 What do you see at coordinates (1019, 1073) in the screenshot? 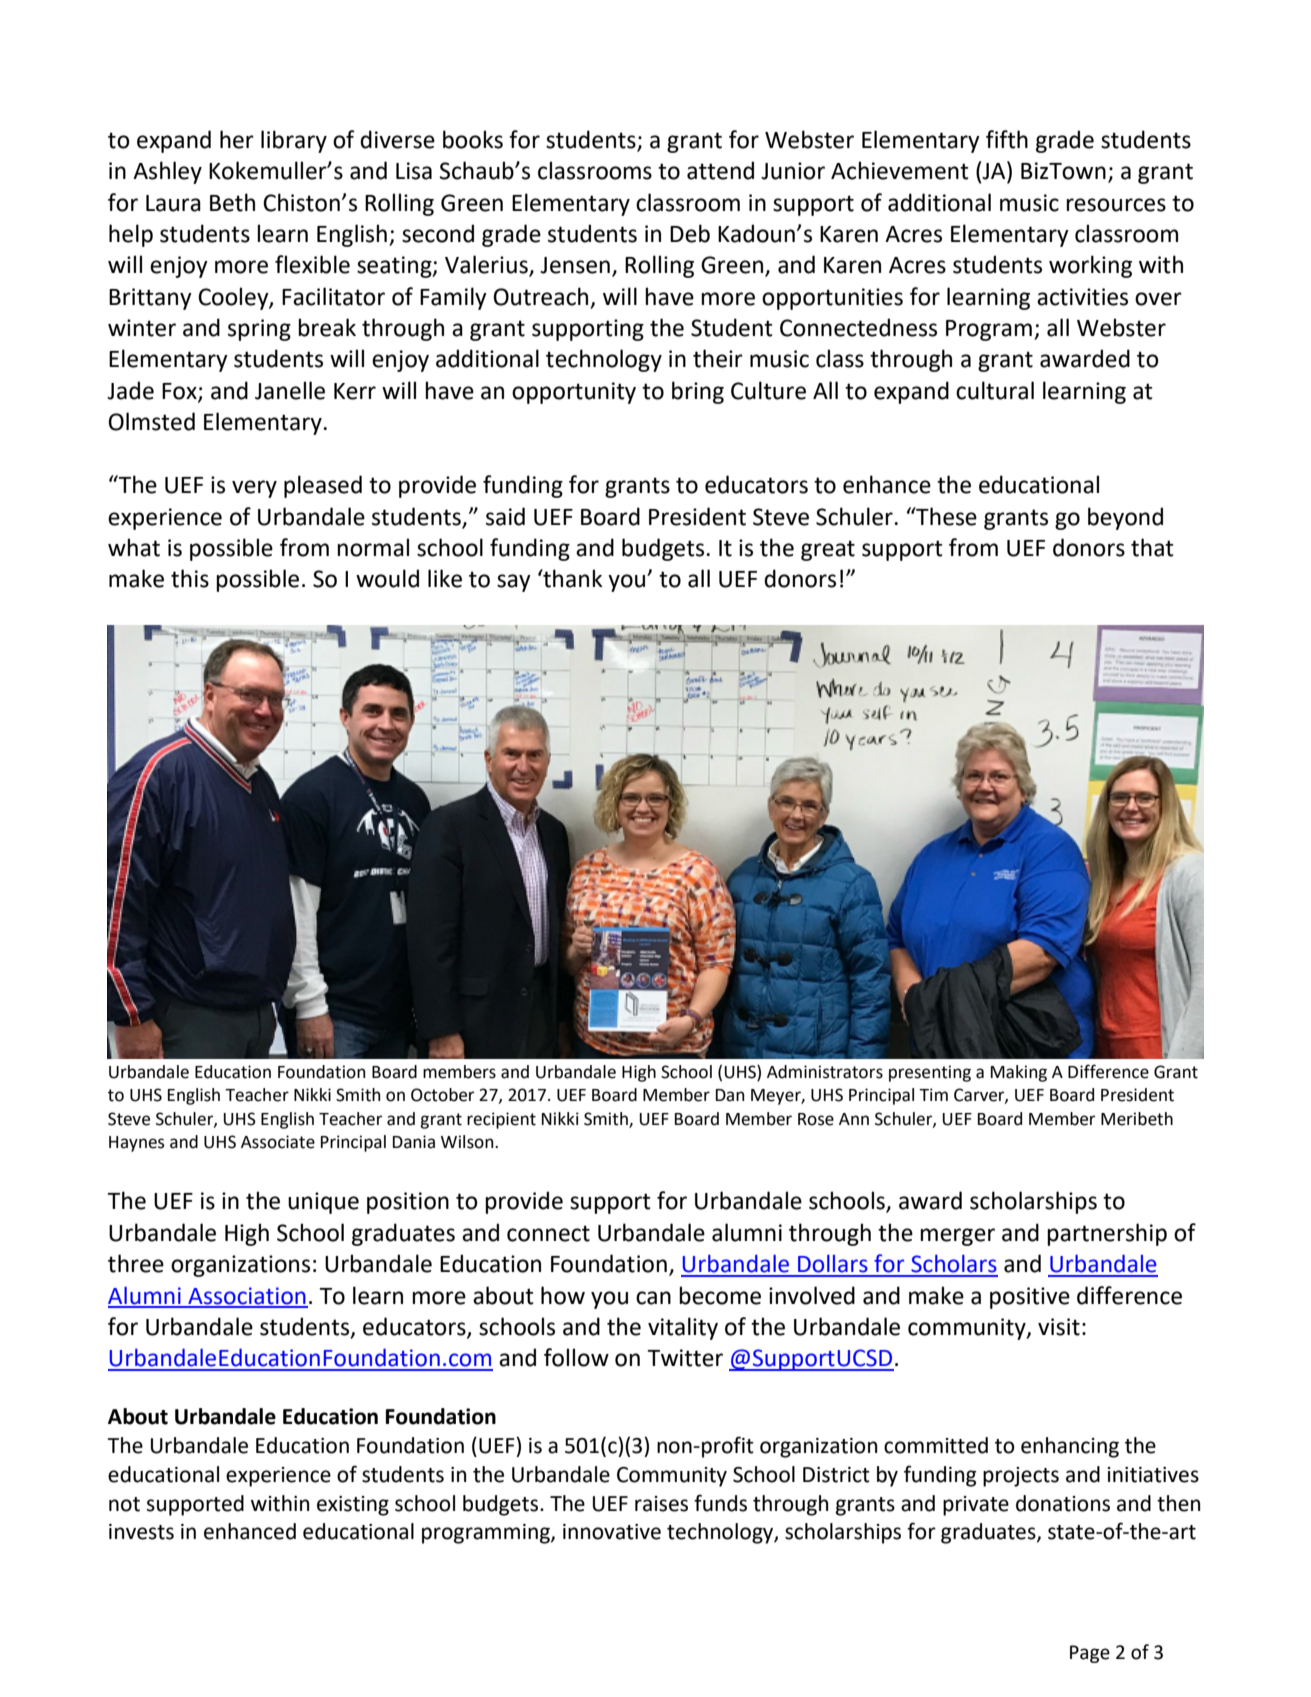
I see `Making` at bounding box center [1019, 1073].
